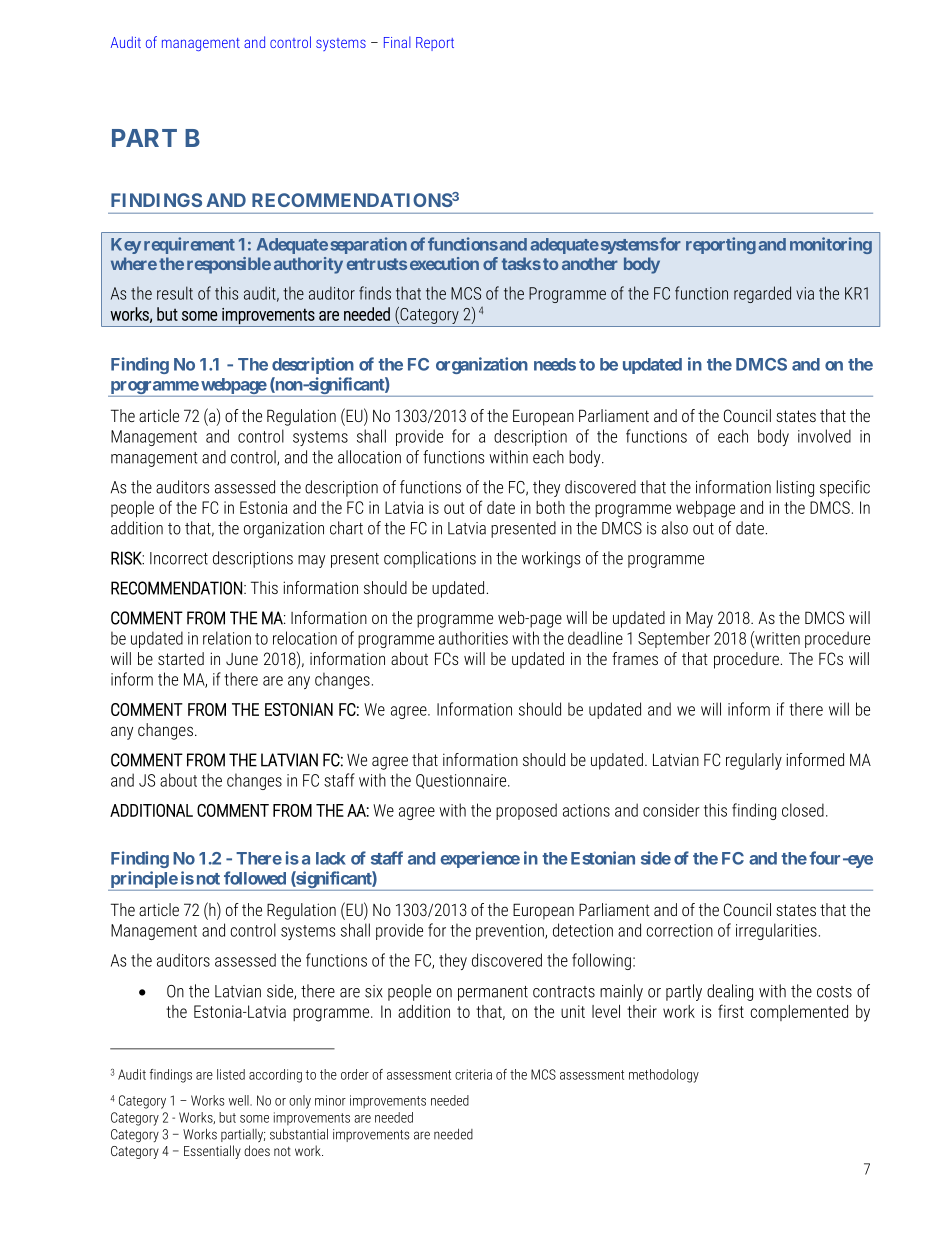 This screenshot has width=952, height=1233. I want to click on September, so click(674, 639).
